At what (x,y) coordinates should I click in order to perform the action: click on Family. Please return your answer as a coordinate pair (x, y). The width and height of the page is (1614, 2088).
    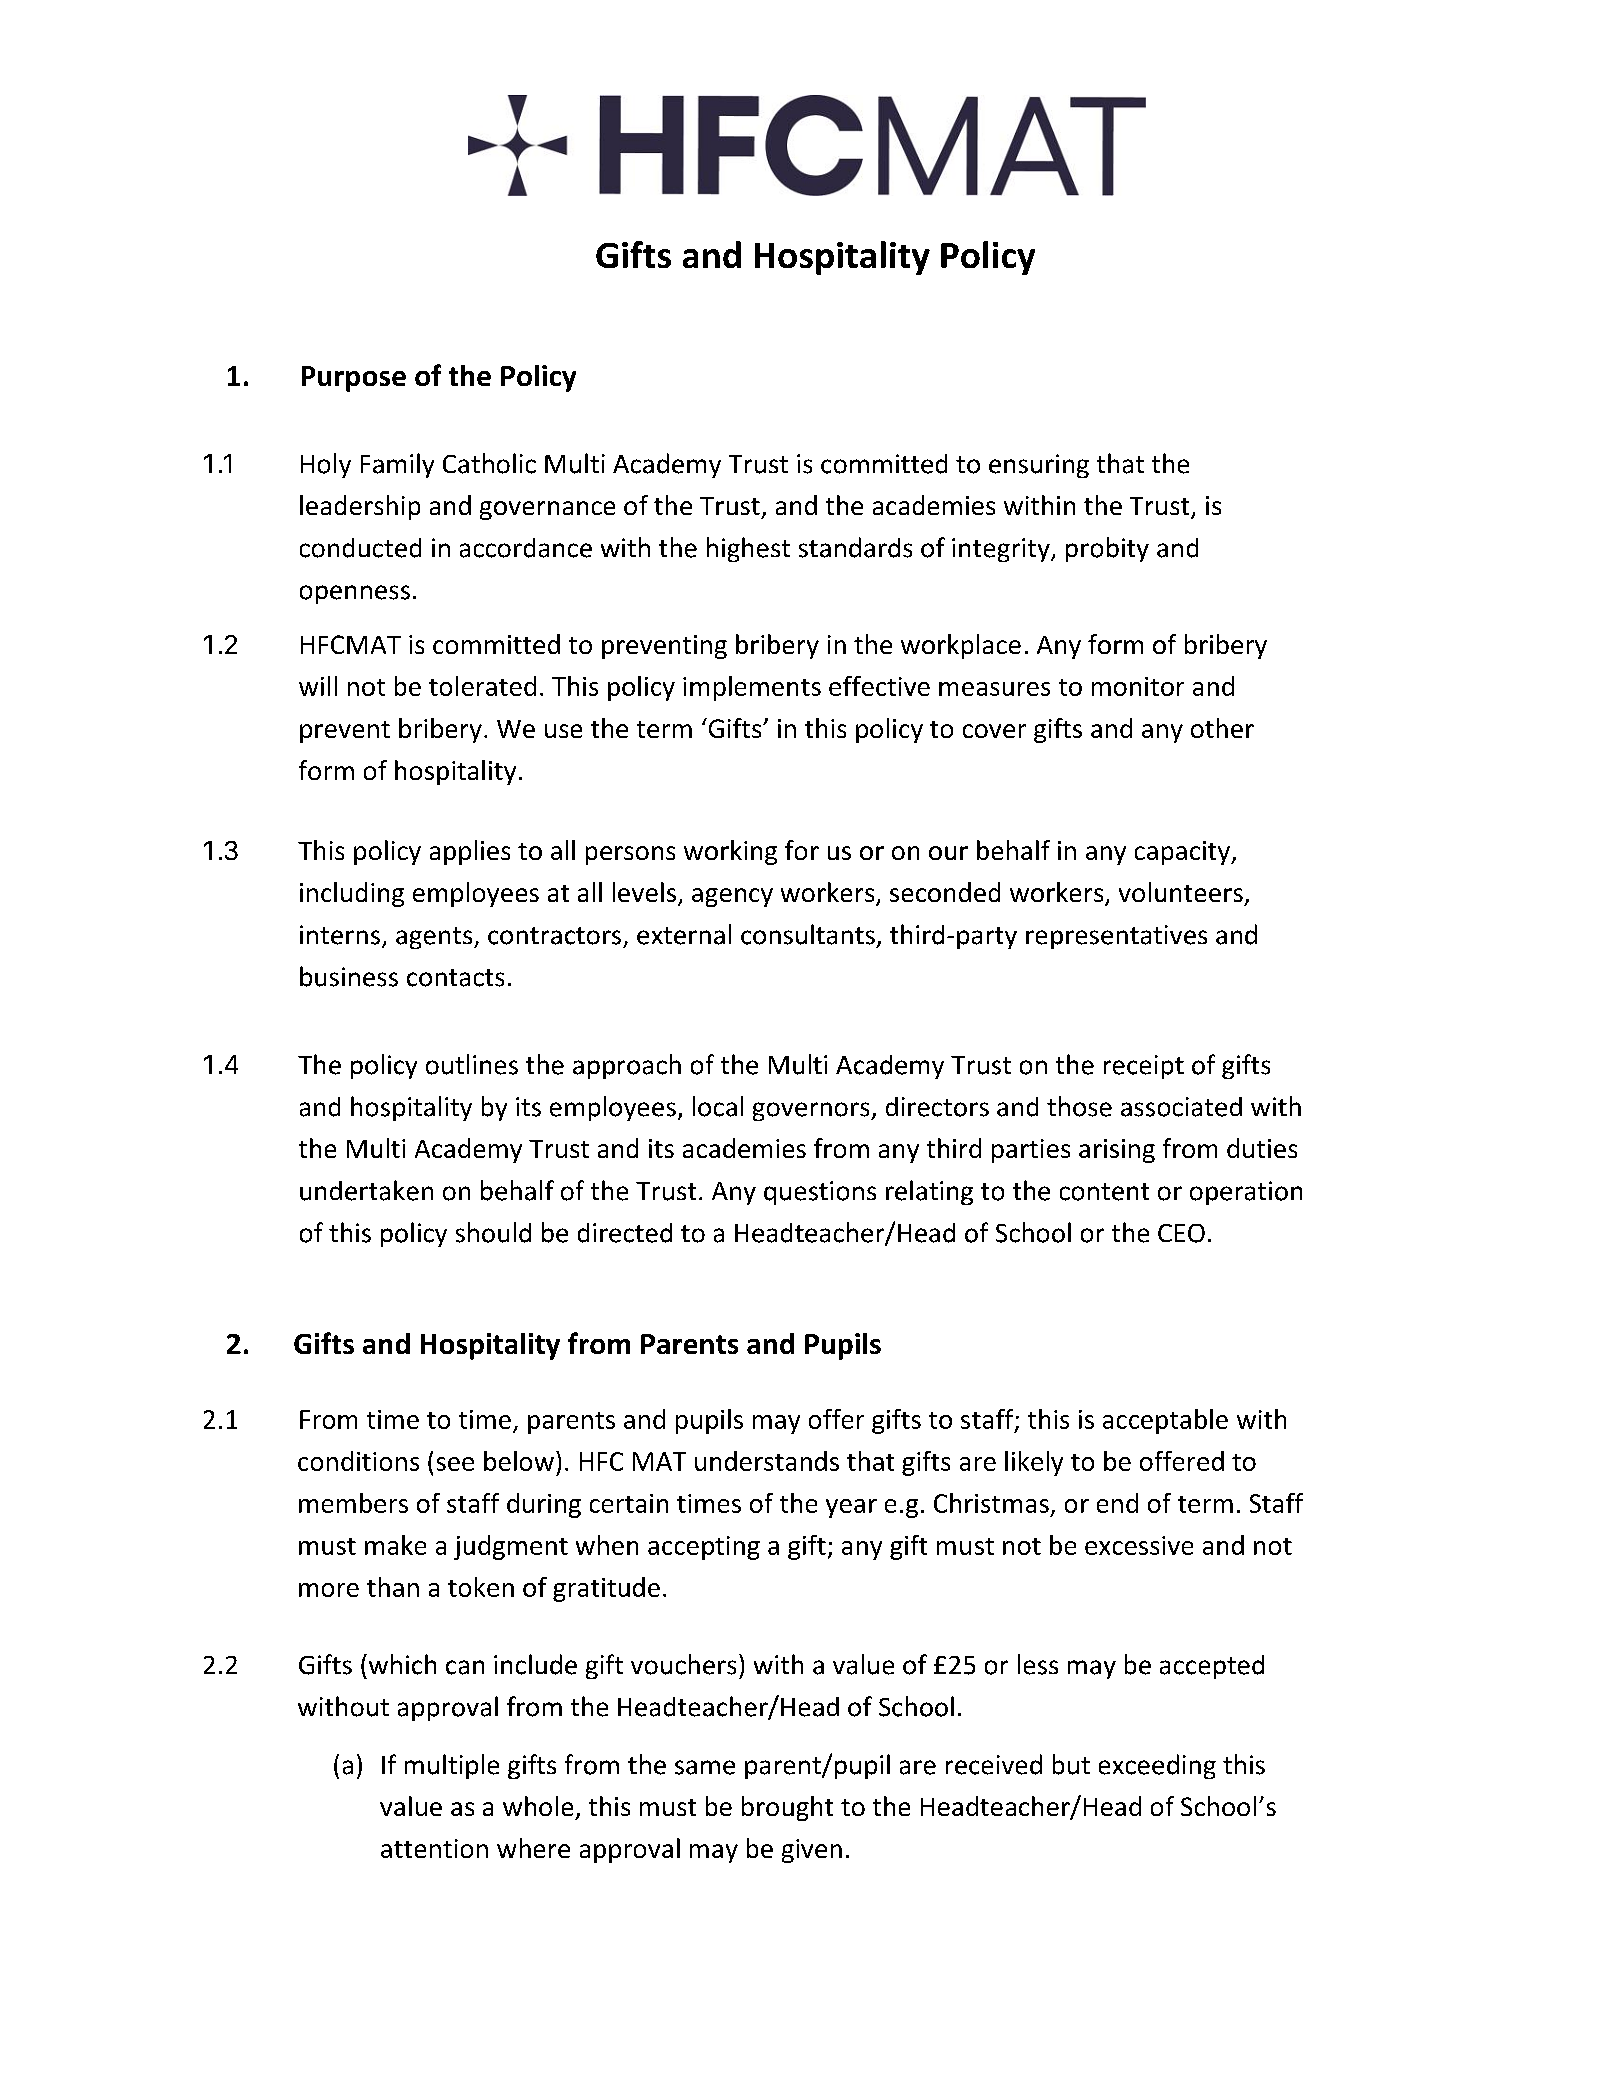
    Looking at the image, I should click on (397, 465).
